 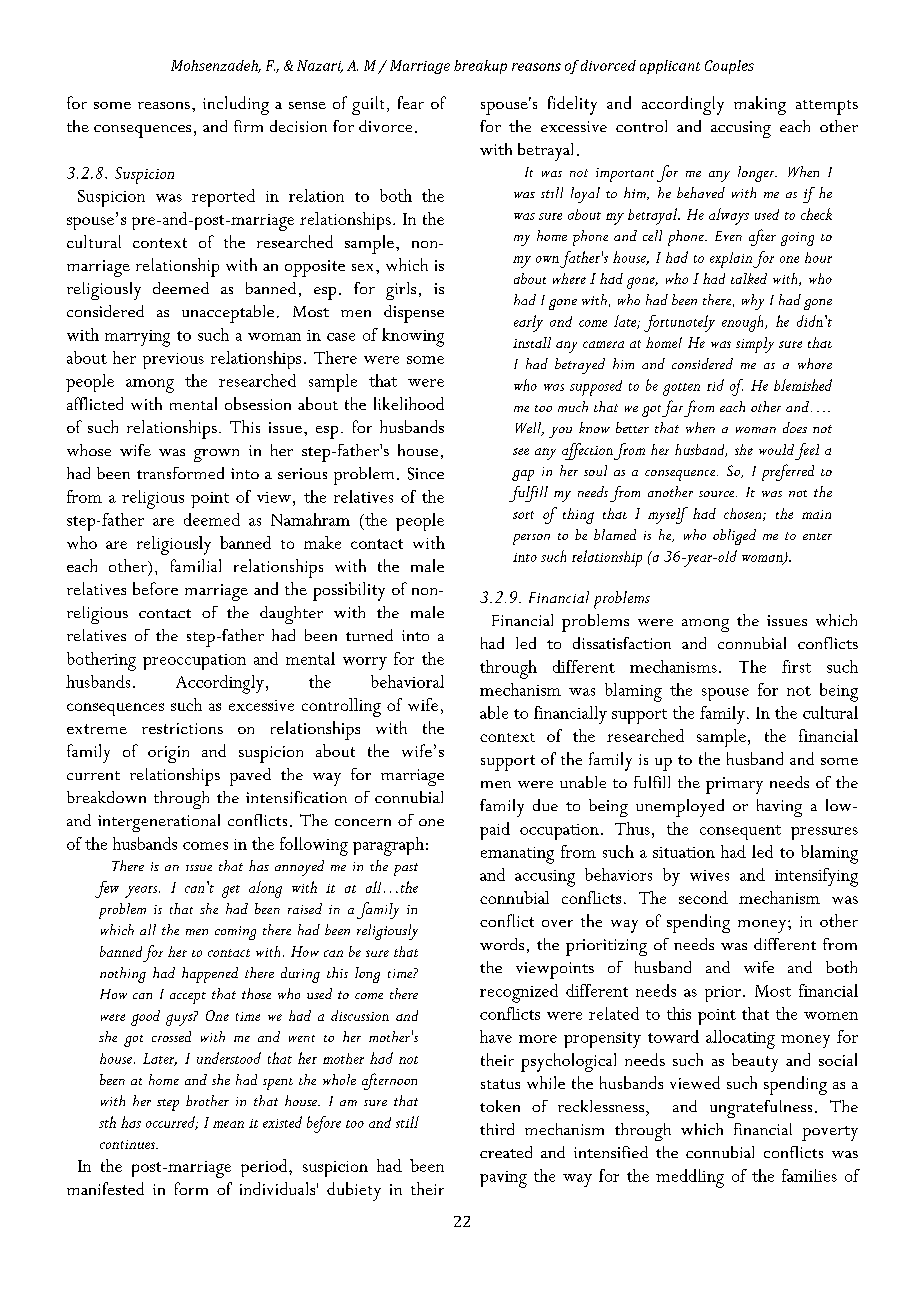 I want to click on familial, so click(x=196, y=565).
